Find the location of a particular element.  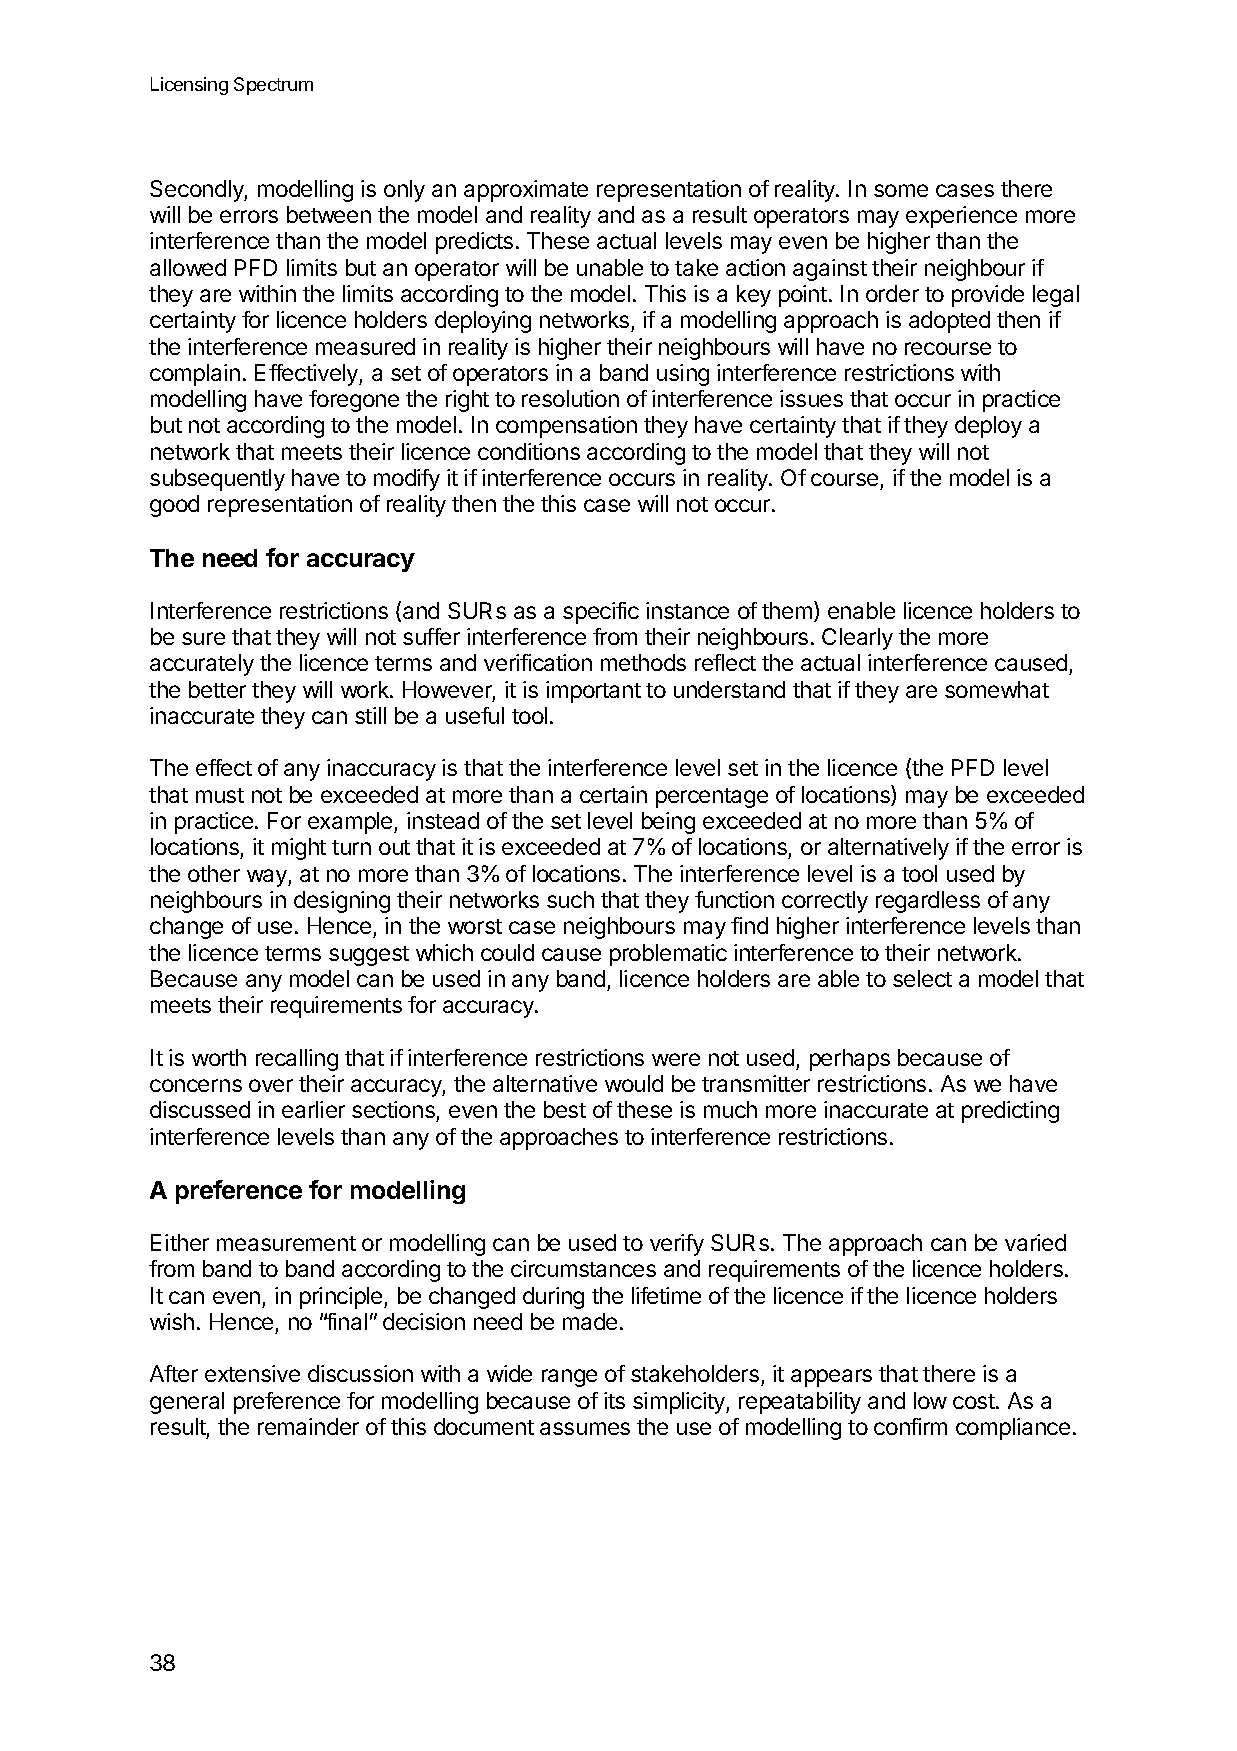

cost is located at coordinates (975, 1401).
